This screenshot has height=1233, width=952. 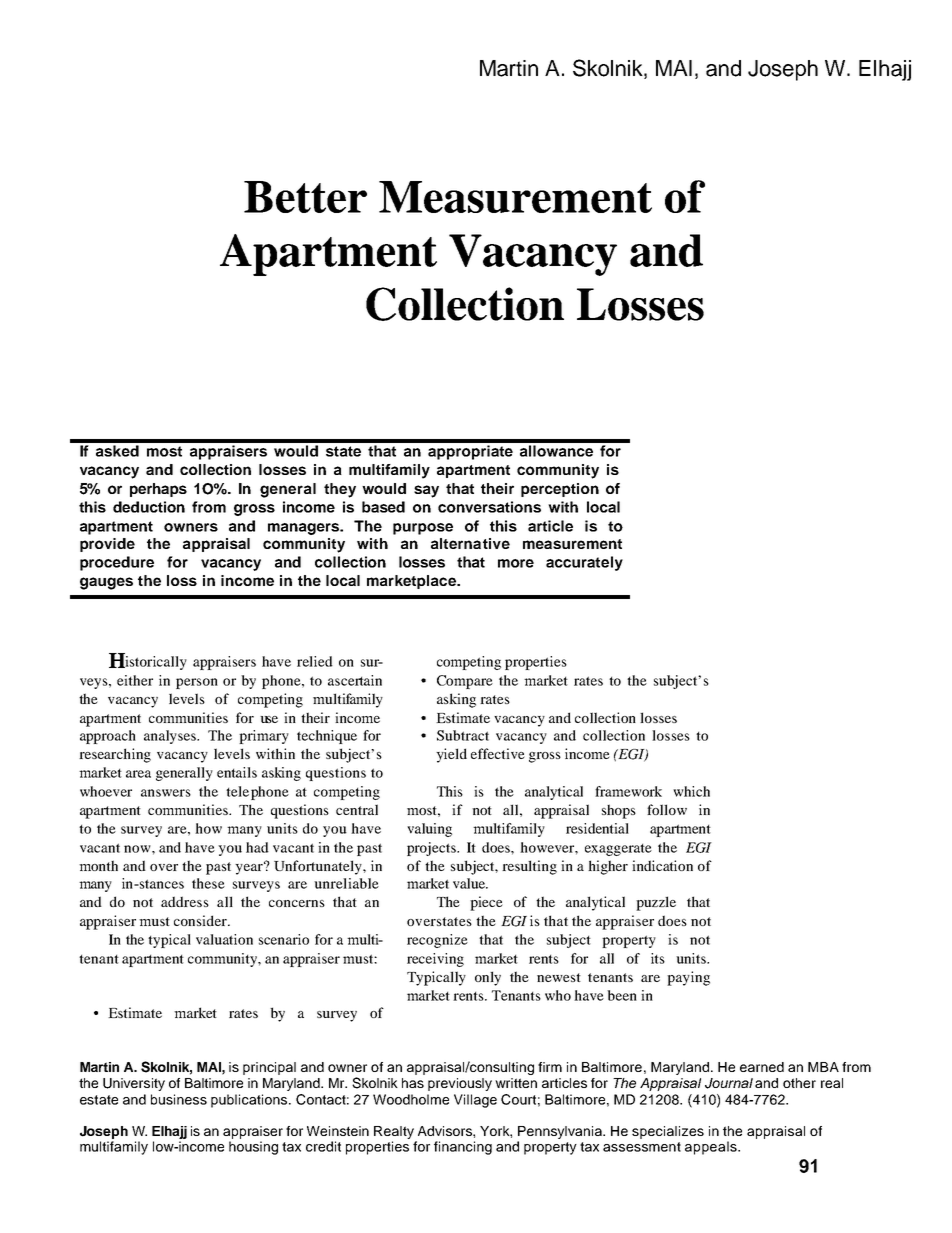 I want to click on accurately, so click(x=584, y=563).
